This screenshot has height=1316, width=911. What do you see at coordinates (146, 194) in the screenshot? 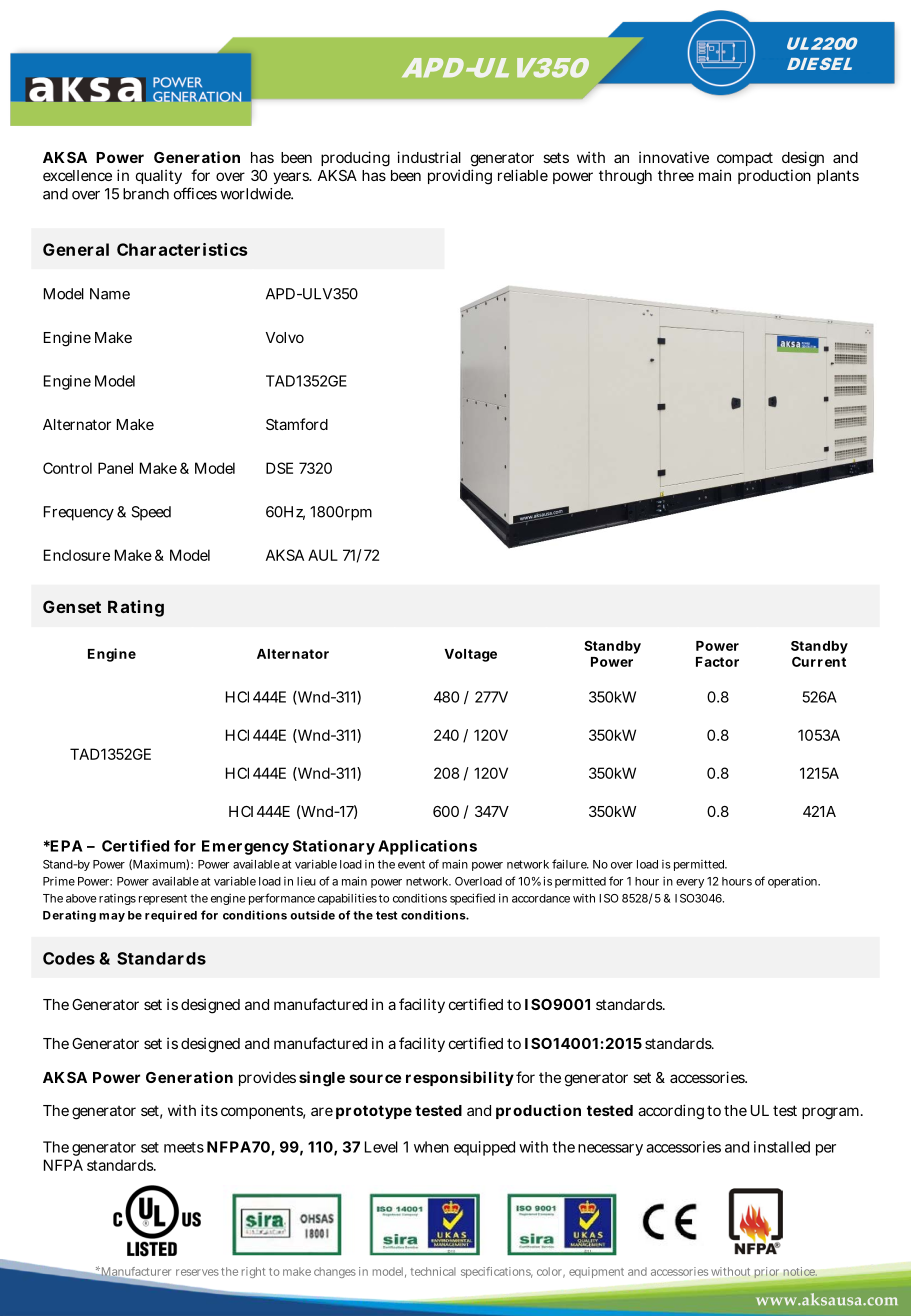
I see `branch` at bounding box center [146, 194].
